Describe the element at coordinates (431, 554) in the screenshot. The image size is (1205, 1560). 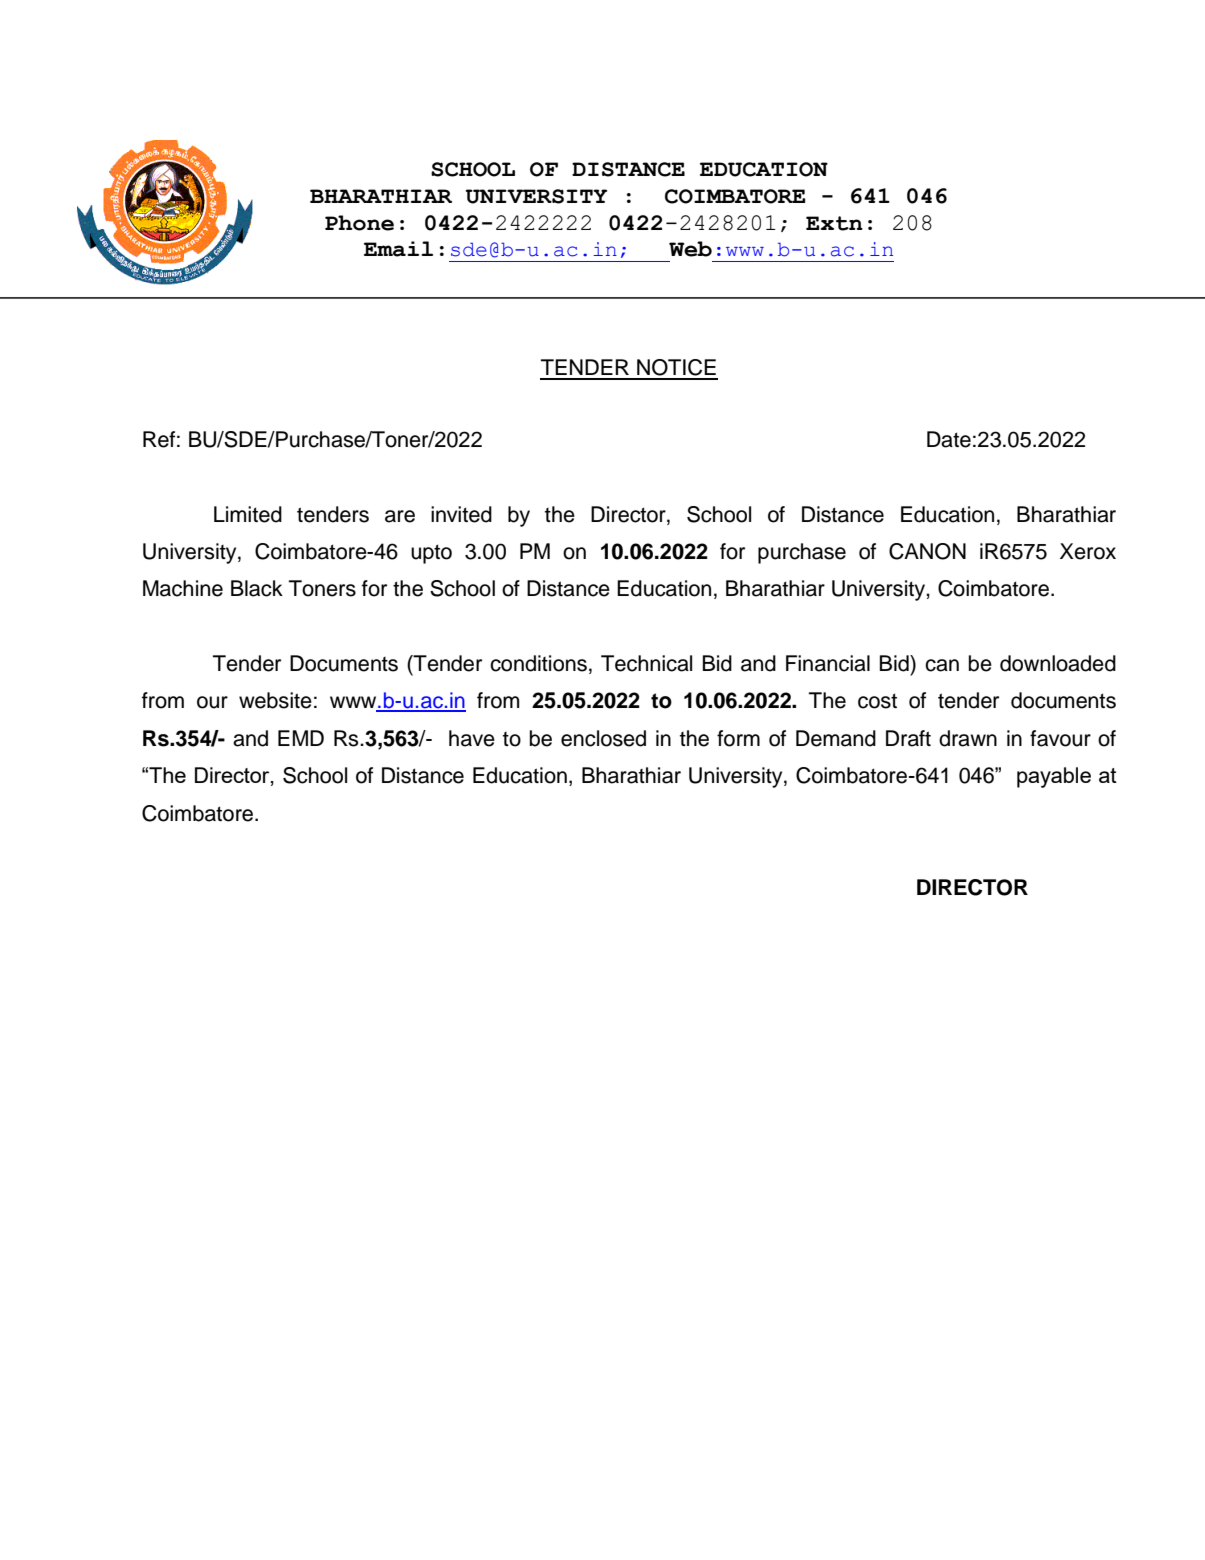
I see `upto` at that location.
